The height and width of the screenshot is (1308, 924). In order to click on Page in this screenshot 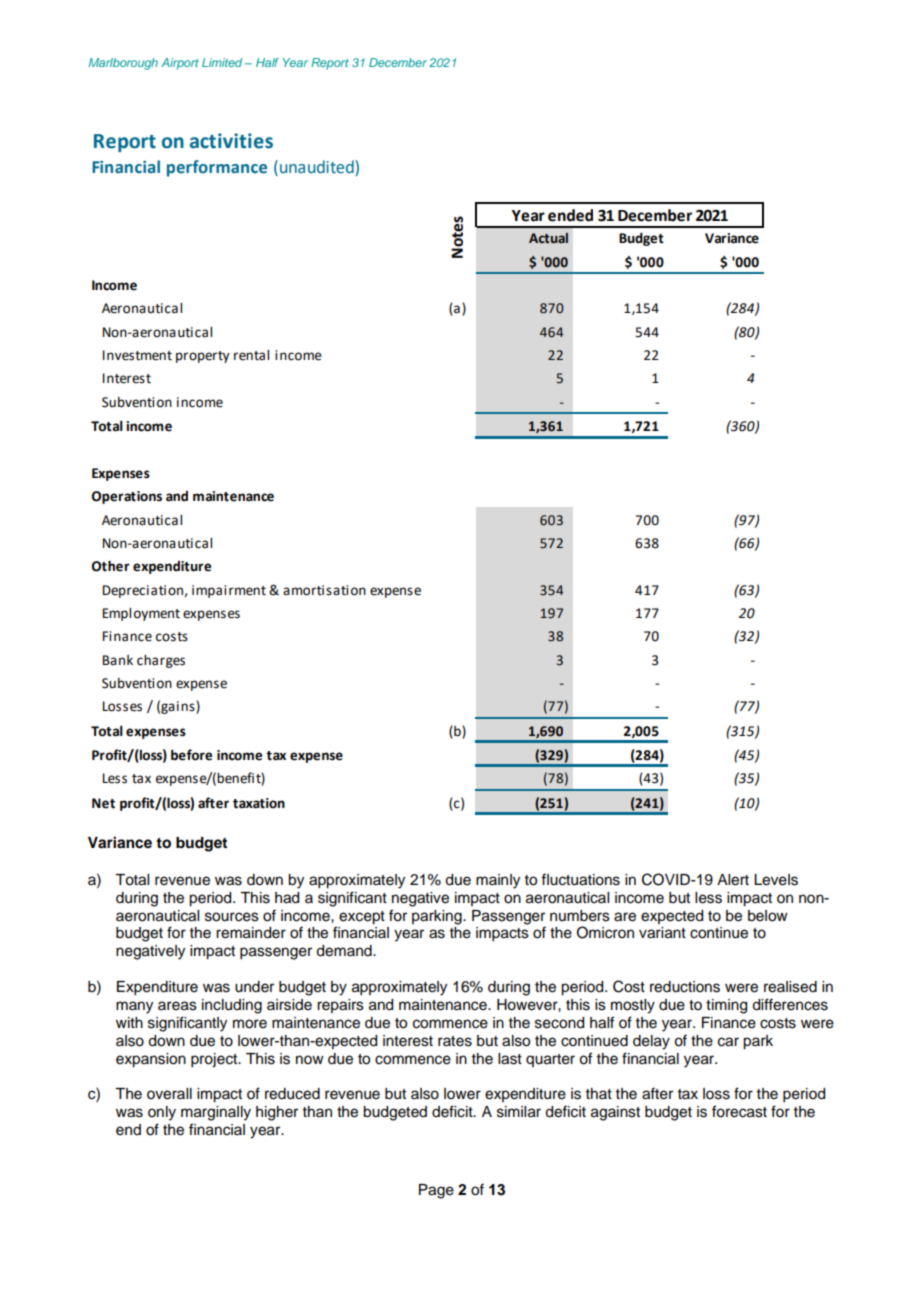, I will do `click(436, 1191)`.
